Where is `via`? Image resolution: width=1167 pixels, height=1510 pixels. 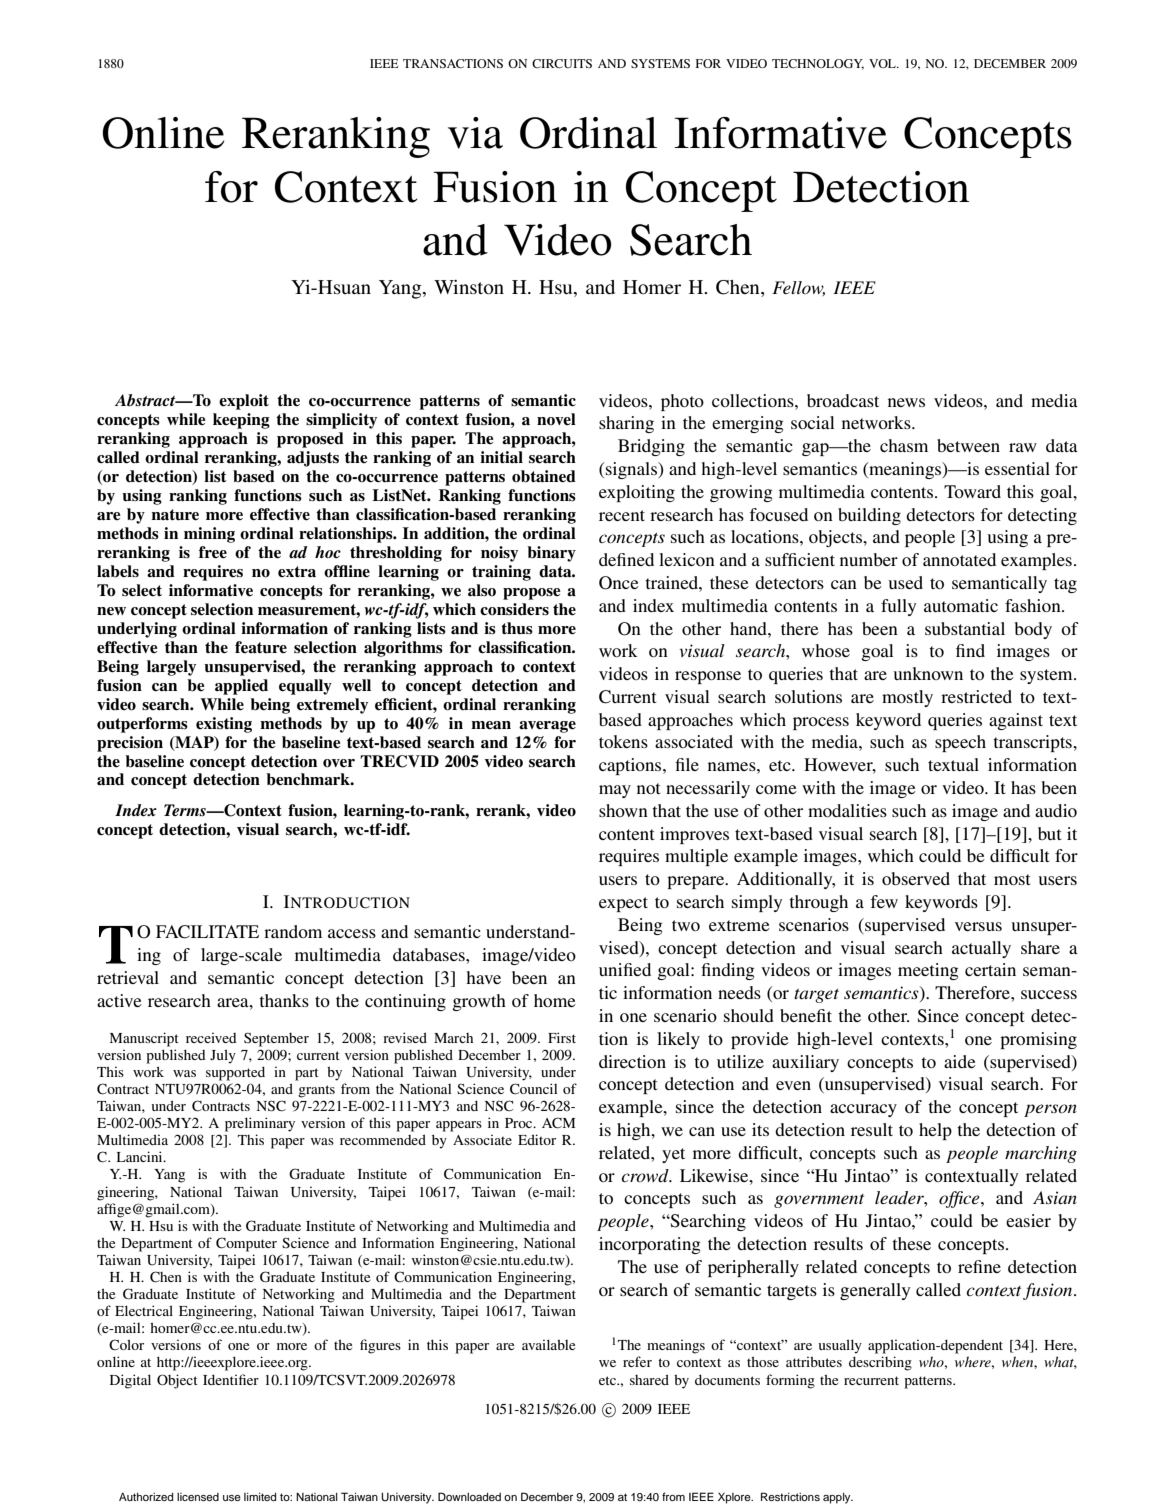
via is located at coordinates (475, 133).
